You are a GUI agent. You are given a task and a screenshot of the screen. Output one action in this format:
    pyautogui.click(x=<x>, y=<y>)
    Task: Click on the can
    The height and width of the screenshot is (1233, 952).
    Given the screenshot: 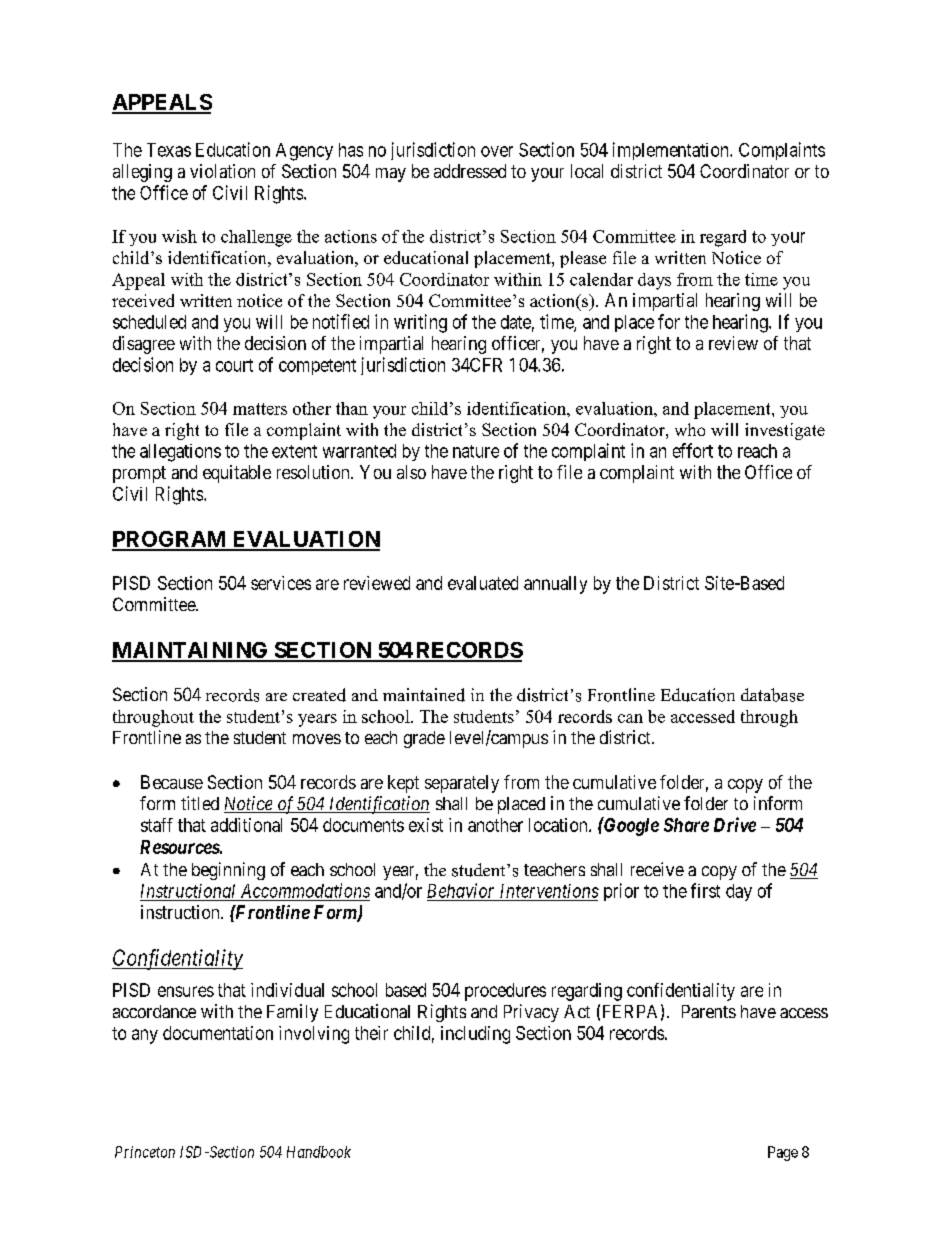 What is the action you would take?
    pyautogui.click(x=630, y=718)
